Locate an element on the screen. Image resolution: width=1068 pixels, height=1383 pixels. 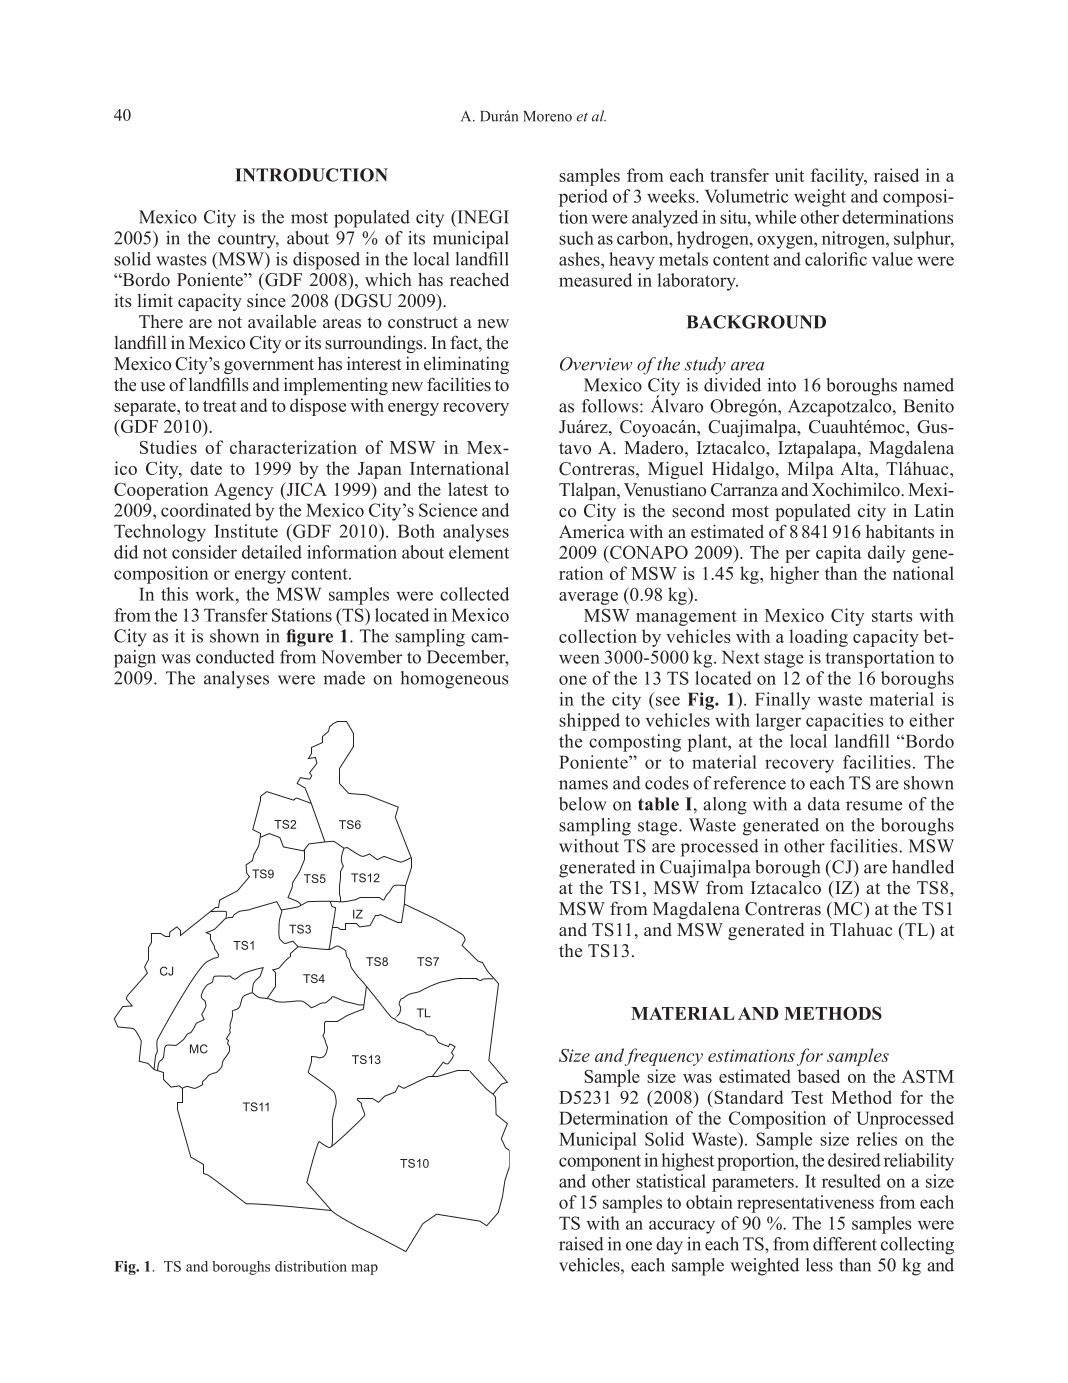
unit is located at coordinates (789, 175).
